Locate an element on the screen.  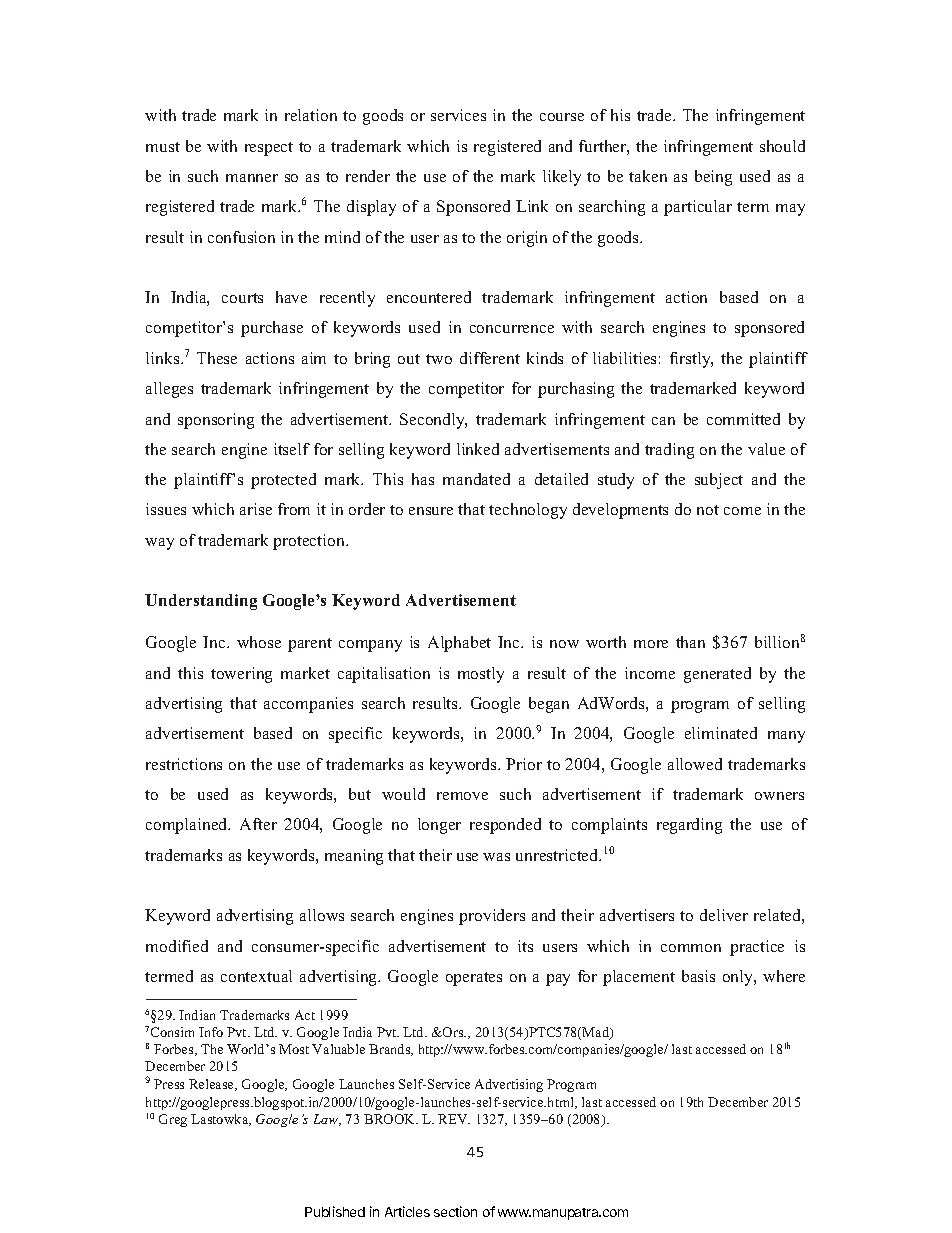
generated is located at coordinates (717, 675).
